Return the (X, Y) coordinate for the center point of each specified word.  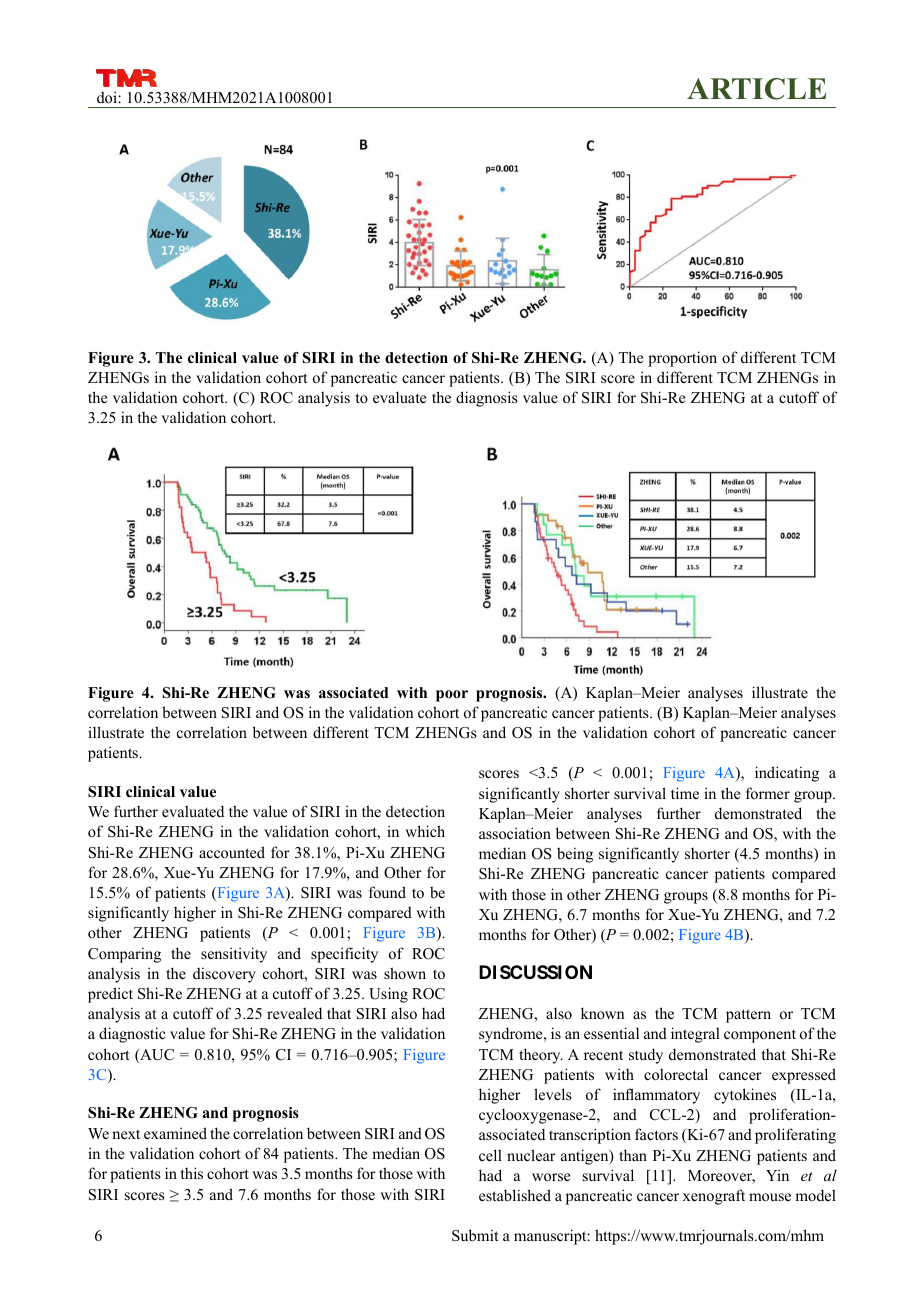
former (768, 793)
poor (452, 696)
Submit (475, 1235)
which (425, 831)
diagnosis (487, 399)
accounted (232, 852)
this (192, 1173)
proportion (682, 359)
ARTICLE (756, 89)
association (515, 833)
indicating (787, 774)
